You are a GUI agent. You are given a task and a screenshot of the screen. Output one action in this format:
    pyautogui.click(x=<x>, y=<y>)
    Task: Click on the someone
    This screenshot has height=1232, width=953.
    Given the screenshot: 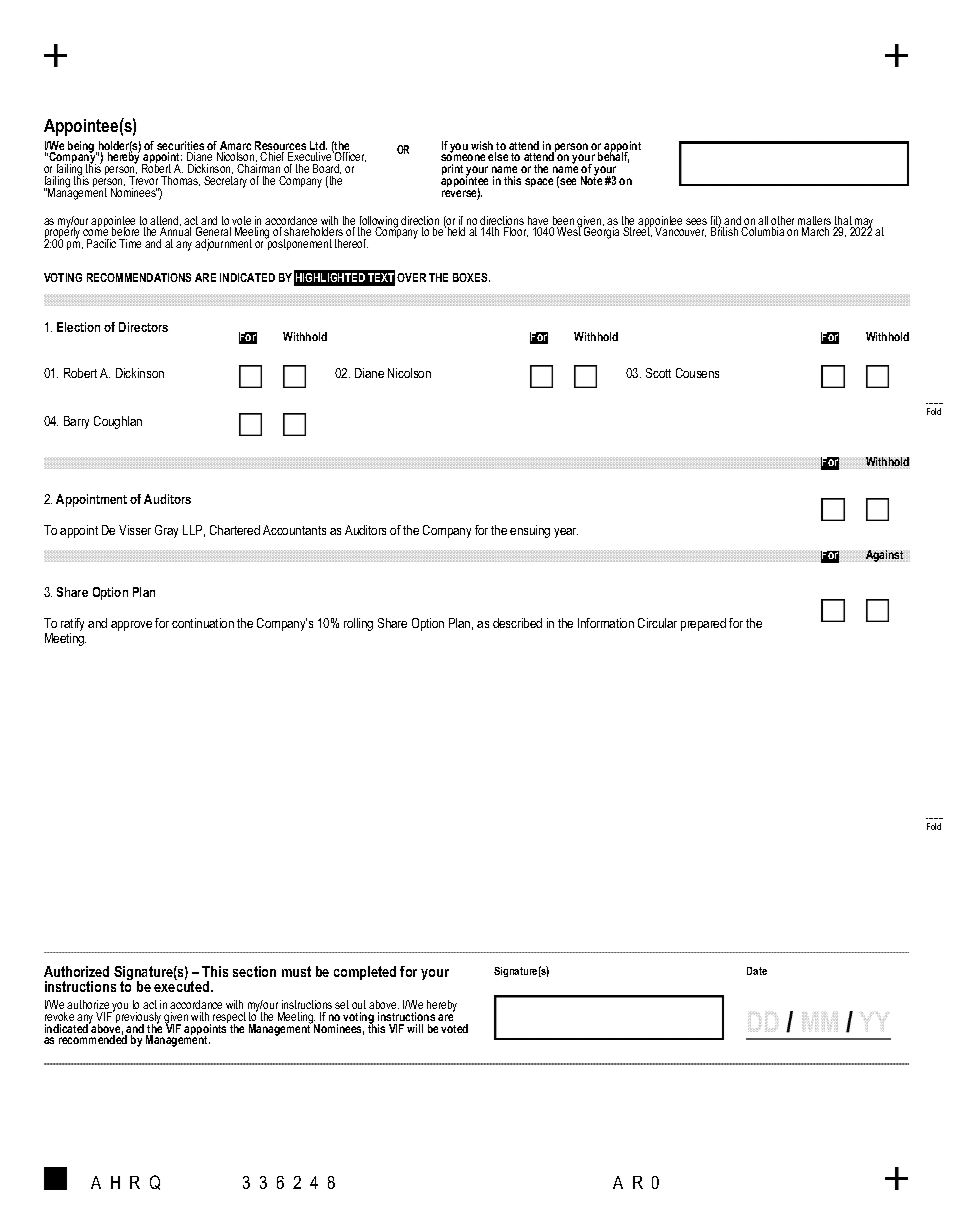 What is the action you would take?
    pyautogui.click(x=463, y=159)
